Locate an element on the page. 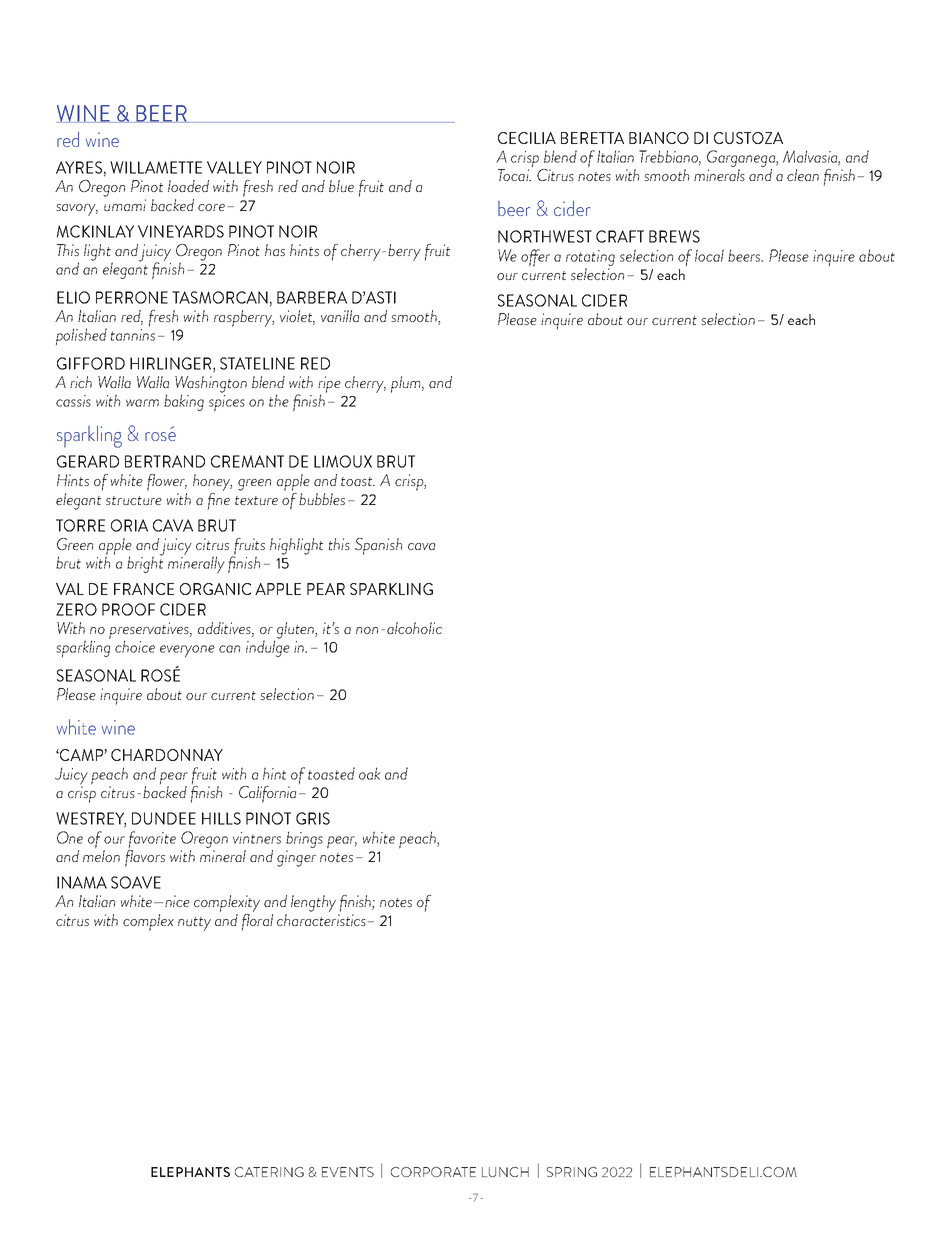 The height and width of the document is (1233, 952). CECILIA is located at coordinates (527, 138).
